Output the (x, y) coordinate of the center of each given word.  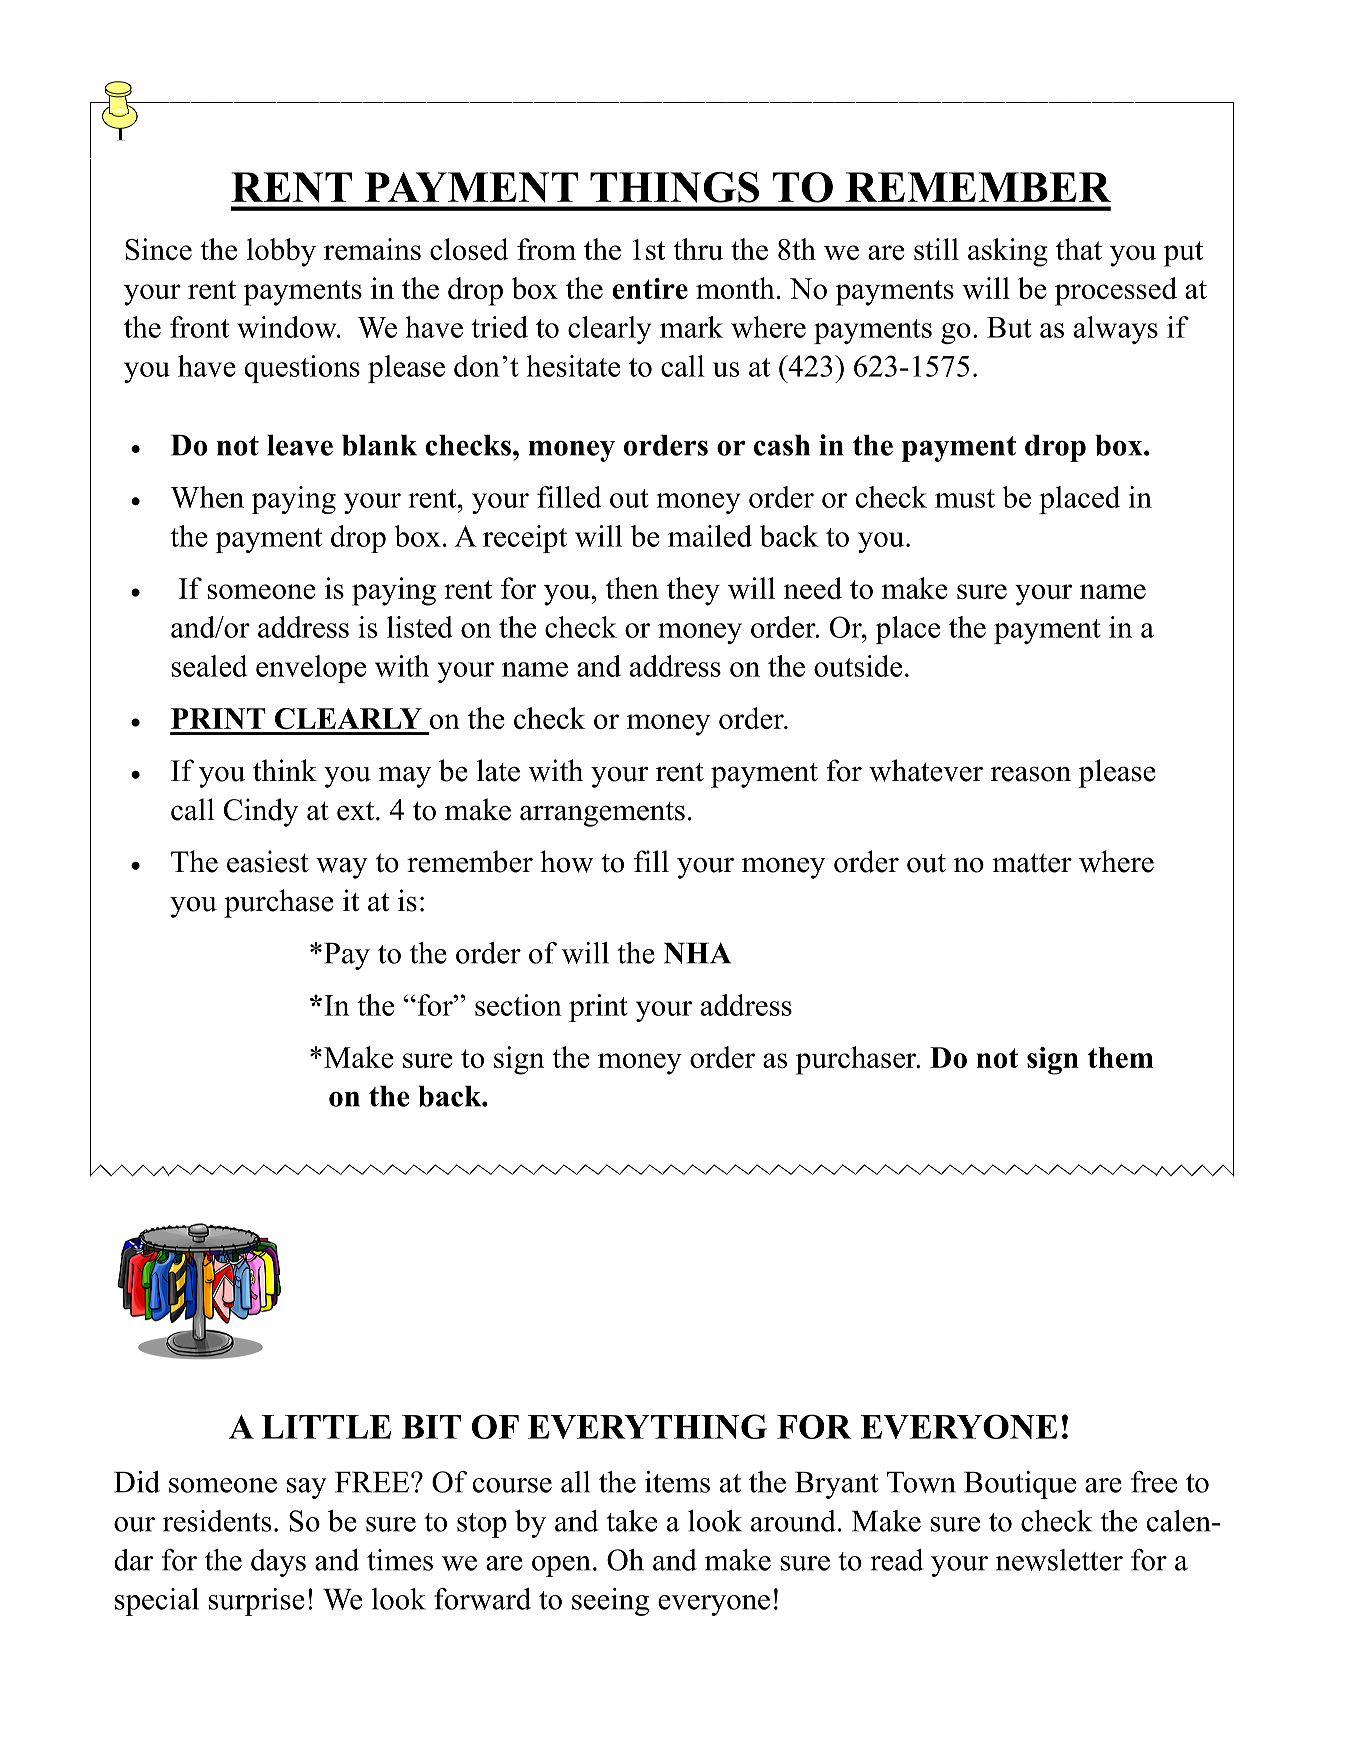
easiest (268, 861)
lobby (281, 252)
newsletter (1059, 1560)
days (278, 1563)
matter (1032, 863)
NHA (697, 953)
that (1079, 249)
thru (698, 249)
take (631, 1521)
